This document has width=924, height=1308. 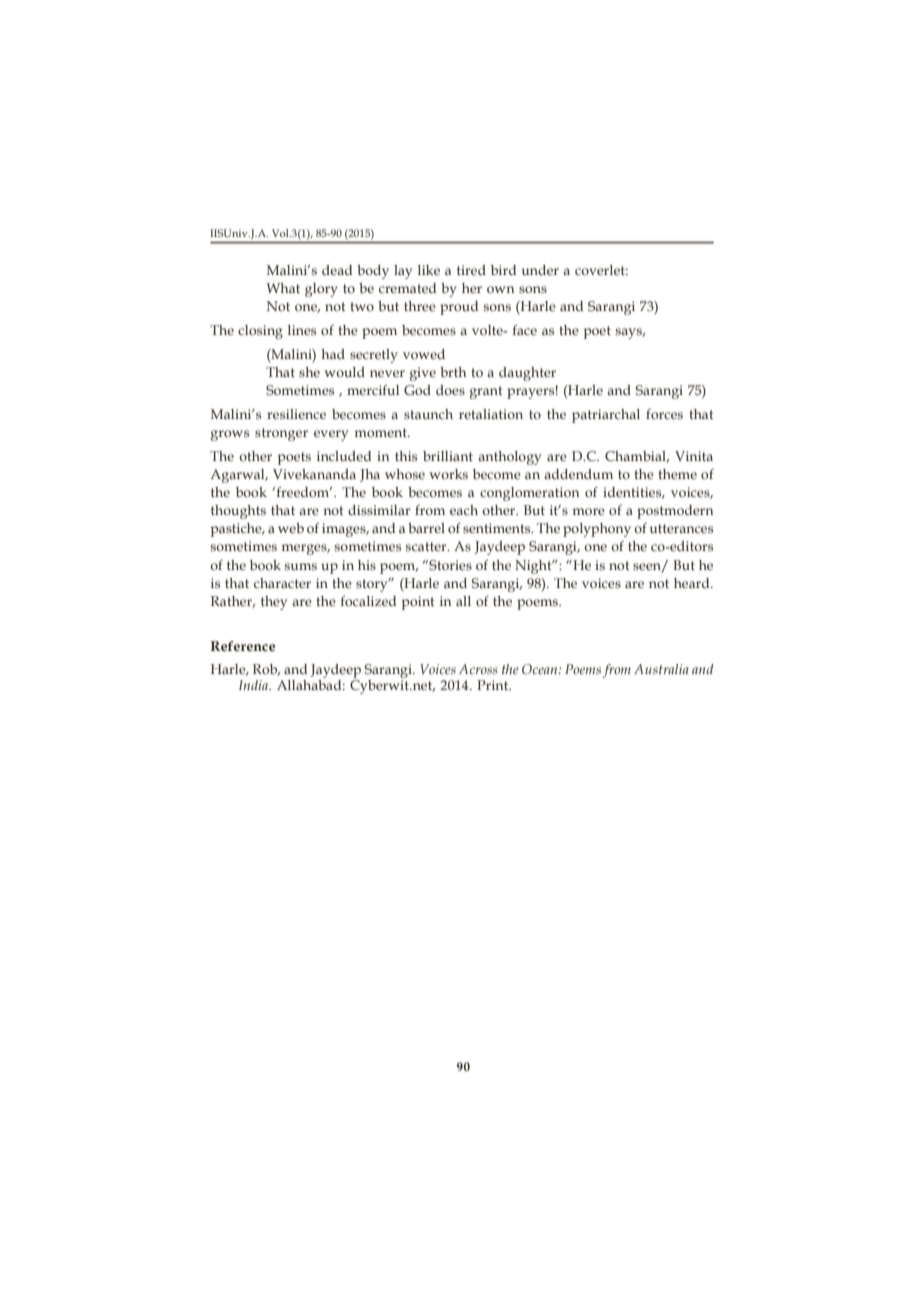 What do you see at coordinates (449, 474) in the document?
I see `works` at bounding box center [449, 474].
